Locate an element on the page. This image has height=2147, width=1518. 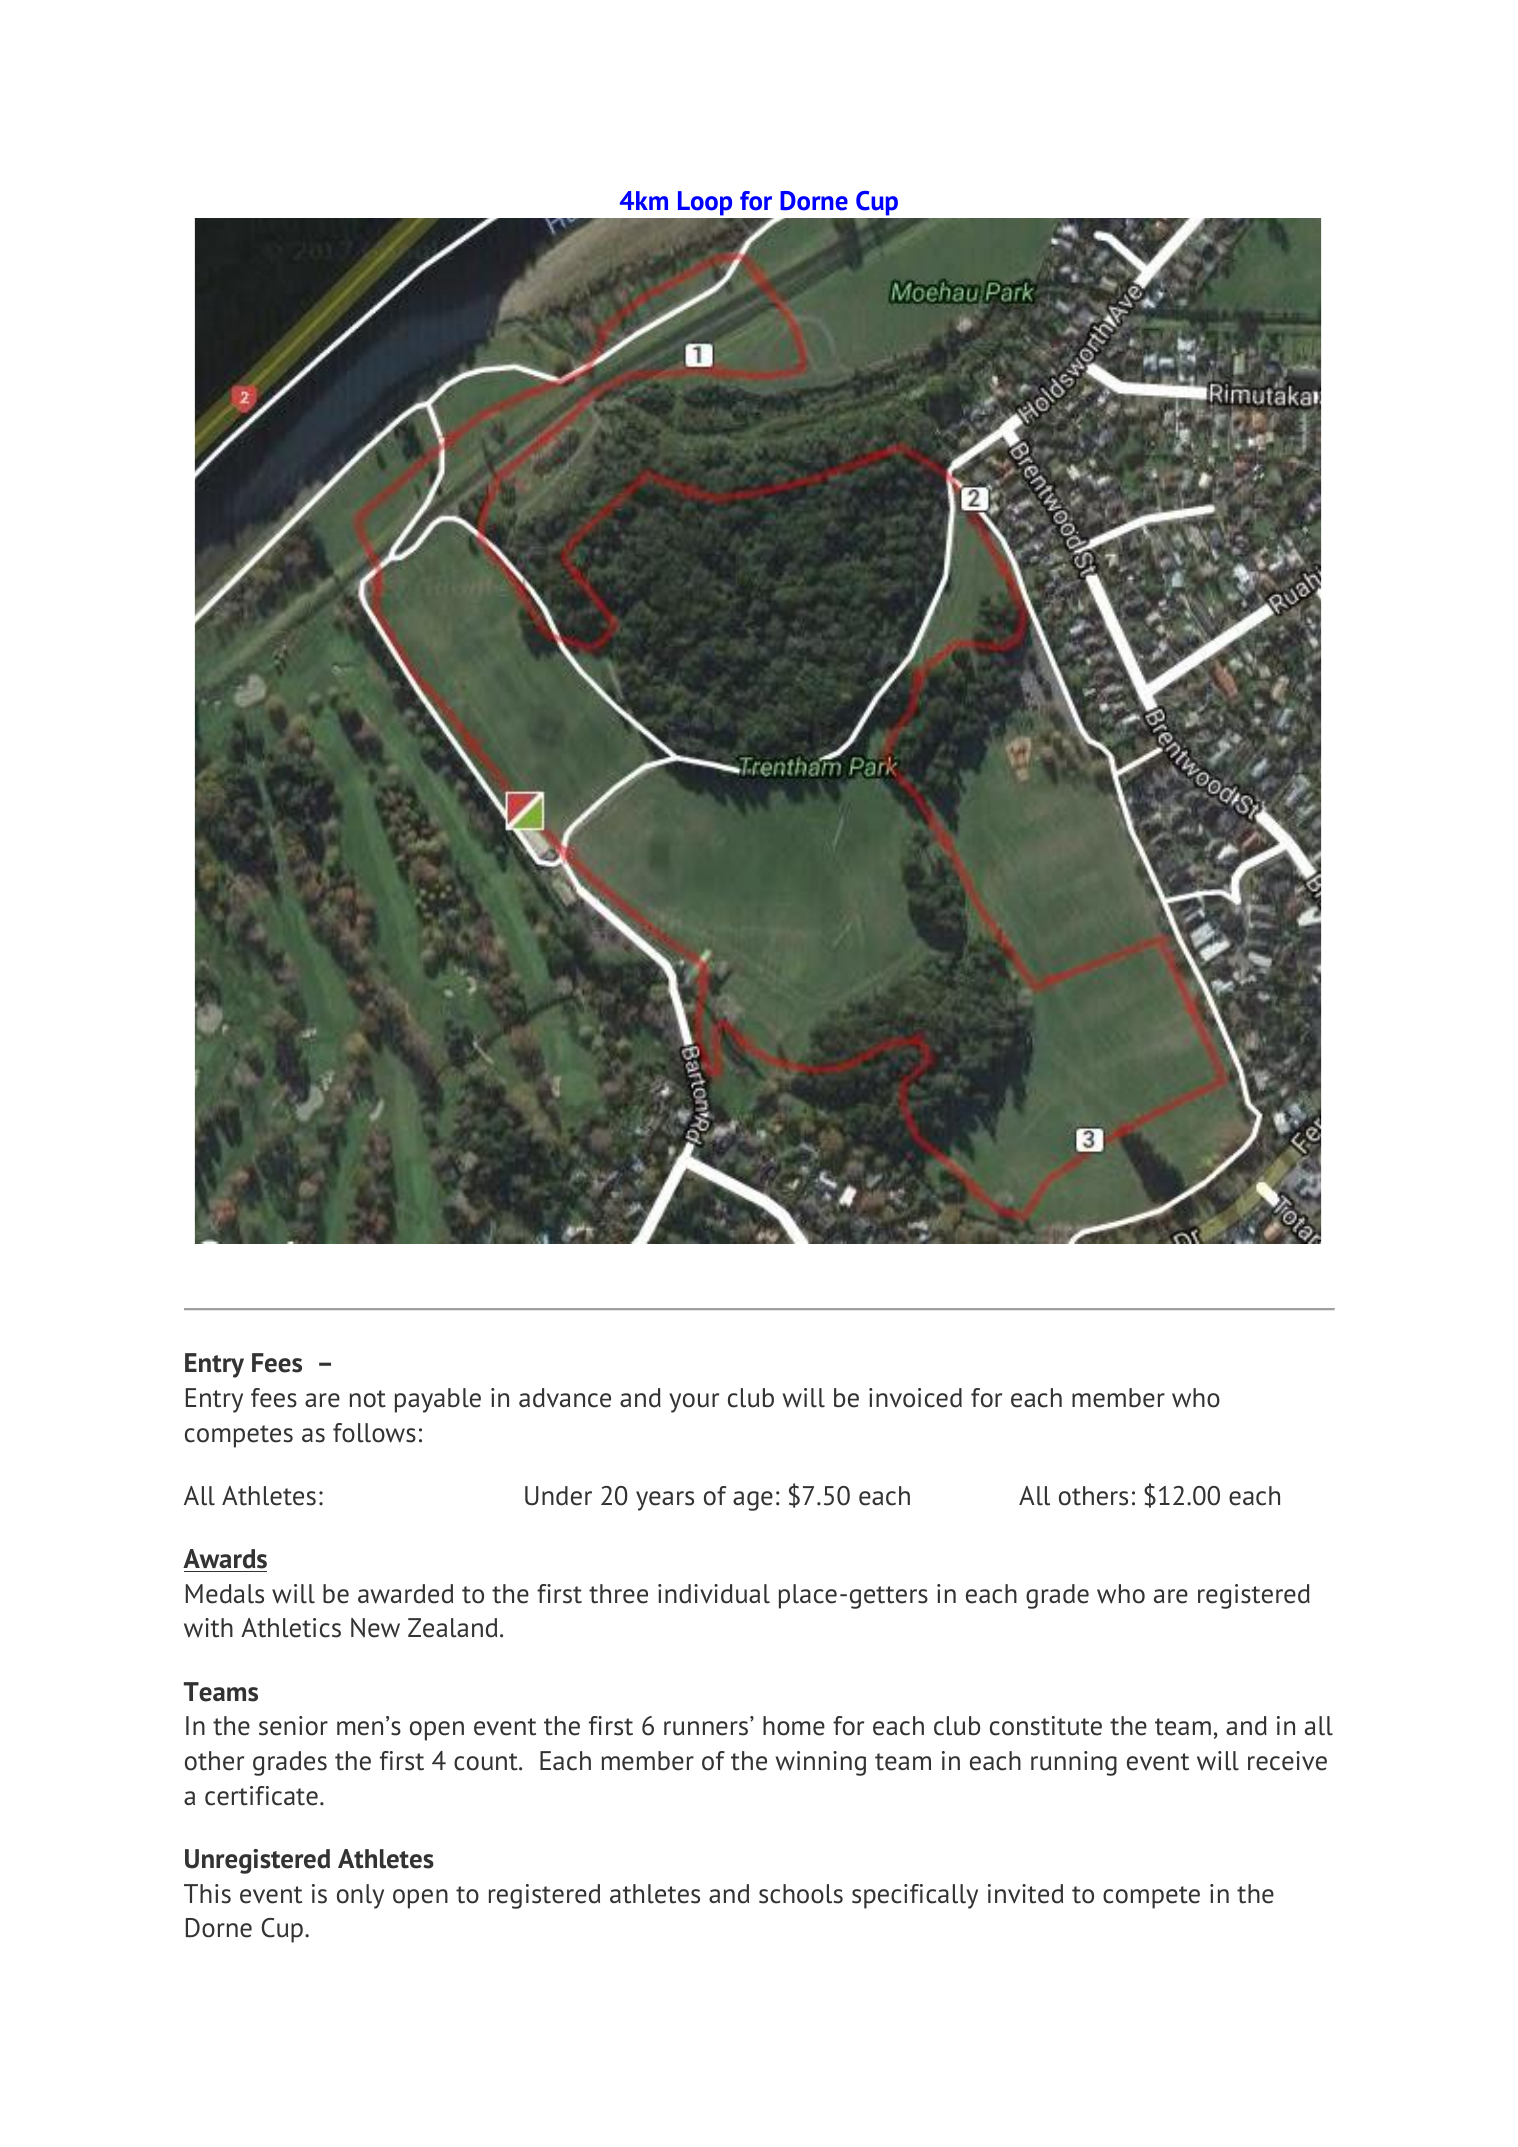
age is located at coordinates (753, 1501).
